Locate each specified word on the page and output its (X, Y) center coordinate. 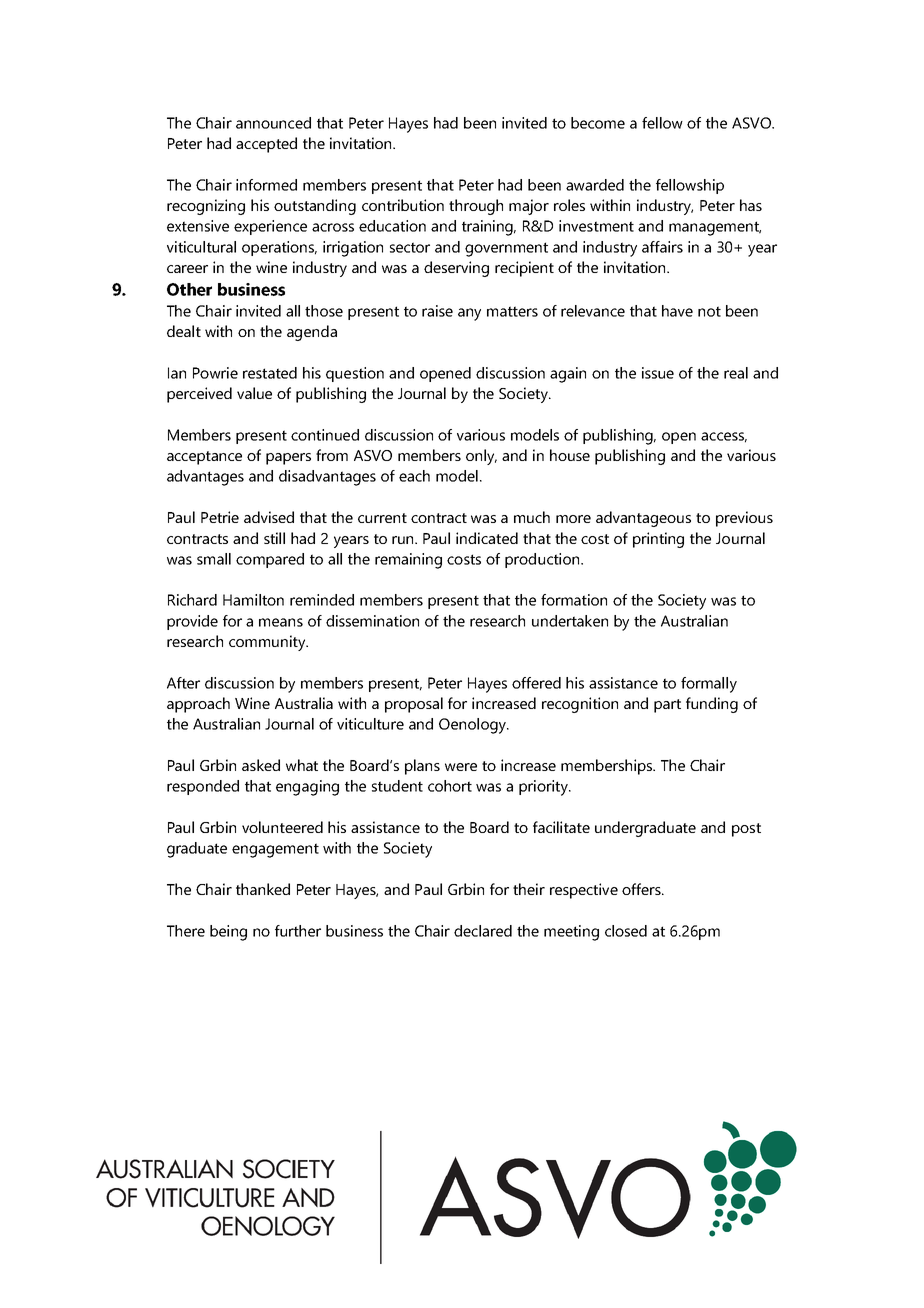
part (667, 706)
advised (269, 517)
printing (658, 540)
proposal (414, 705)
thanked (263, 889)
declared (483, 931)
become (598, 123)
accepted (266, 145)
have (677, 311)
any (469, 314)
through (476, 207)
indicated (487, 538)
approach (198, 705)
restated (270, 373)
